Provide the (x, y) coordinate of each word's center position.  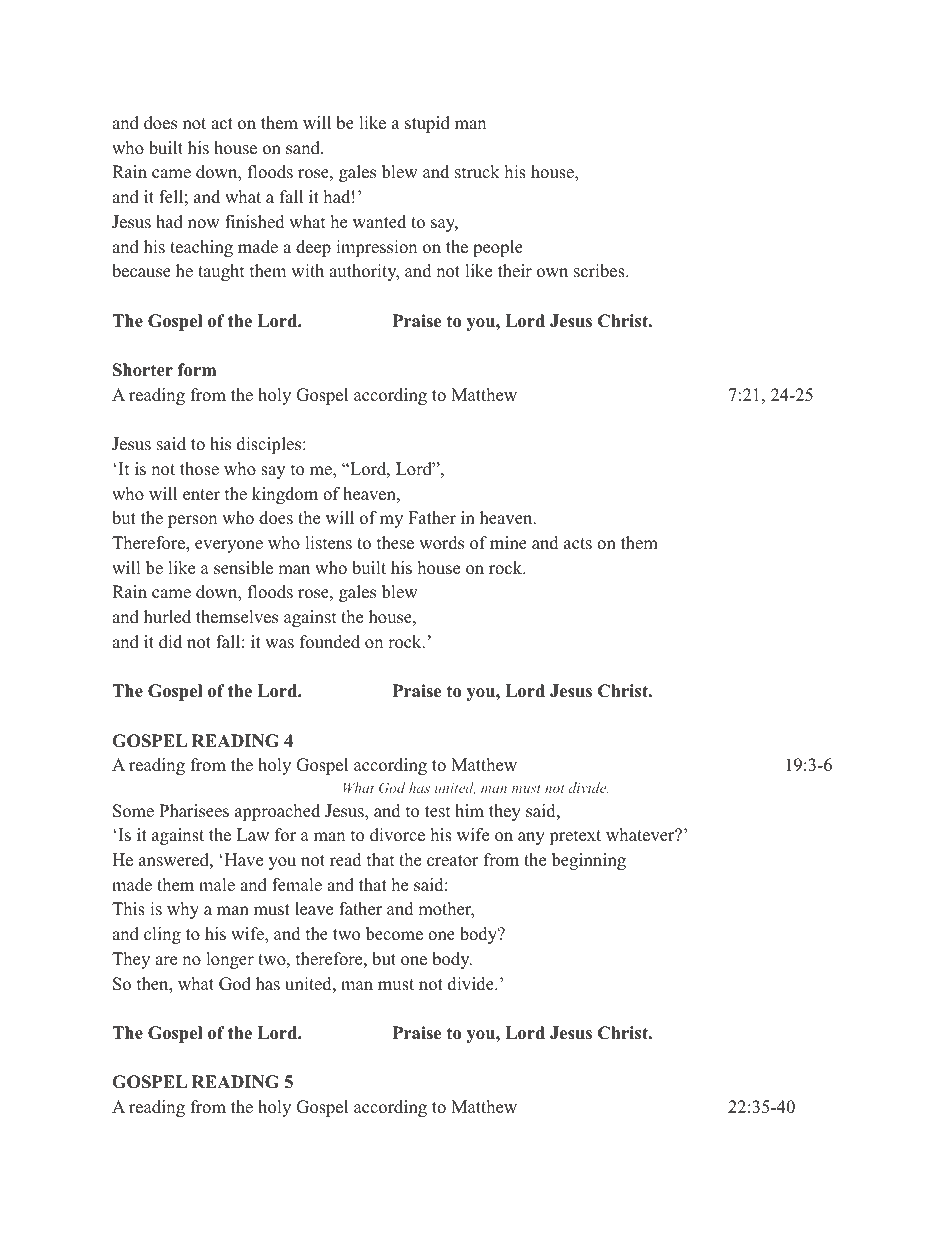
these (395, 543)
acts (578, 544)
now (204, 224)
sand (304, 148)
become (394, 934)
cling (162, 935)
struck (477, 172)
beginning (589, 861)
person (192, 521)
